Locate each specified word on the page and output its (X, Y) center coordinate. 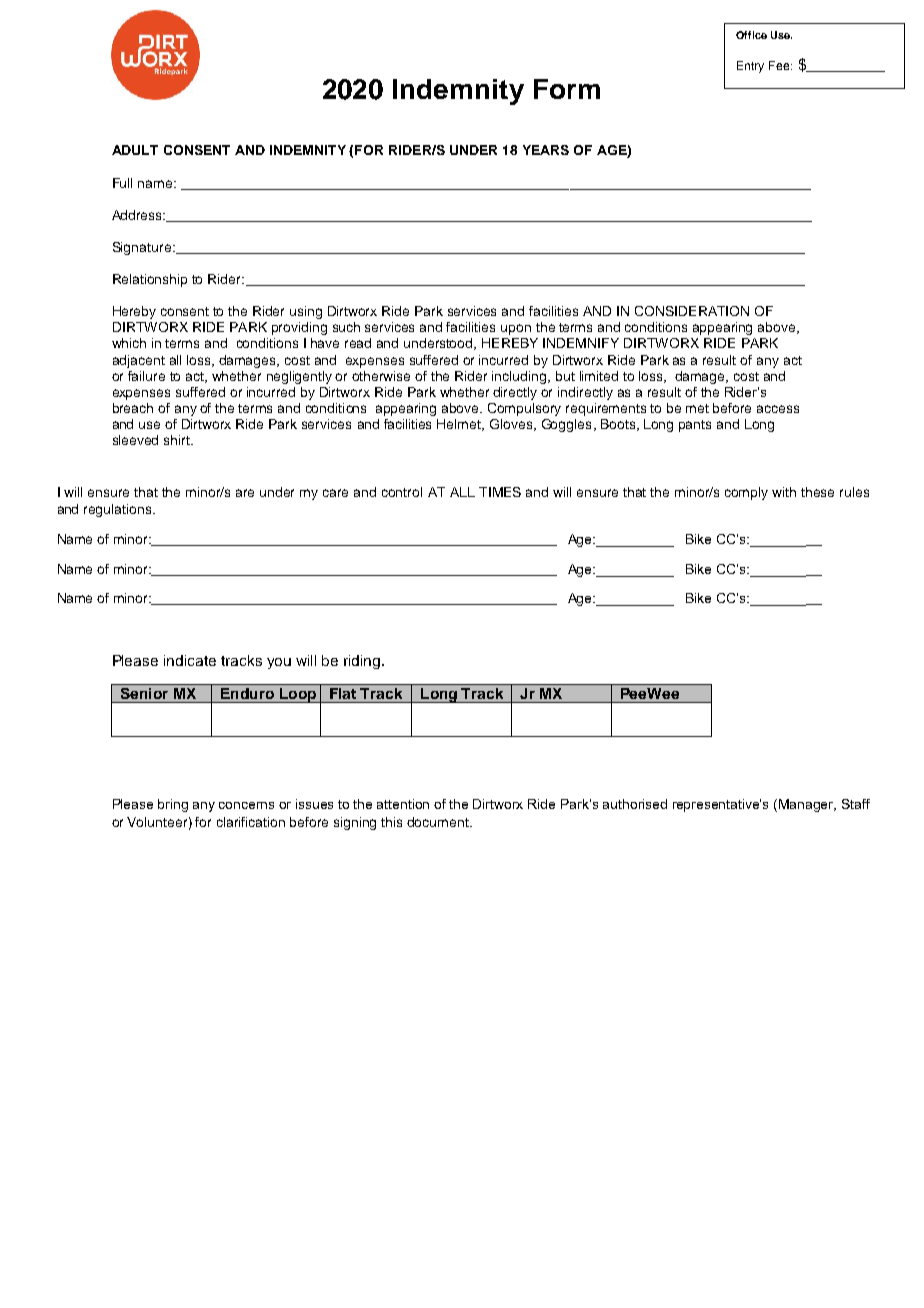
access (778, 409)
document (439, 822)
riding (363, 662)
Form (567, 89)
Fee (780, 65)
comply (746, 493)
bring (173, 805)
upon (516, 329)
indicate (190, 660)
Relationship (150, 280)
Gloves (512, 425)
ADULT (135, 150)
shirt (178, 440)
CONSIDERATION (692, 311)
